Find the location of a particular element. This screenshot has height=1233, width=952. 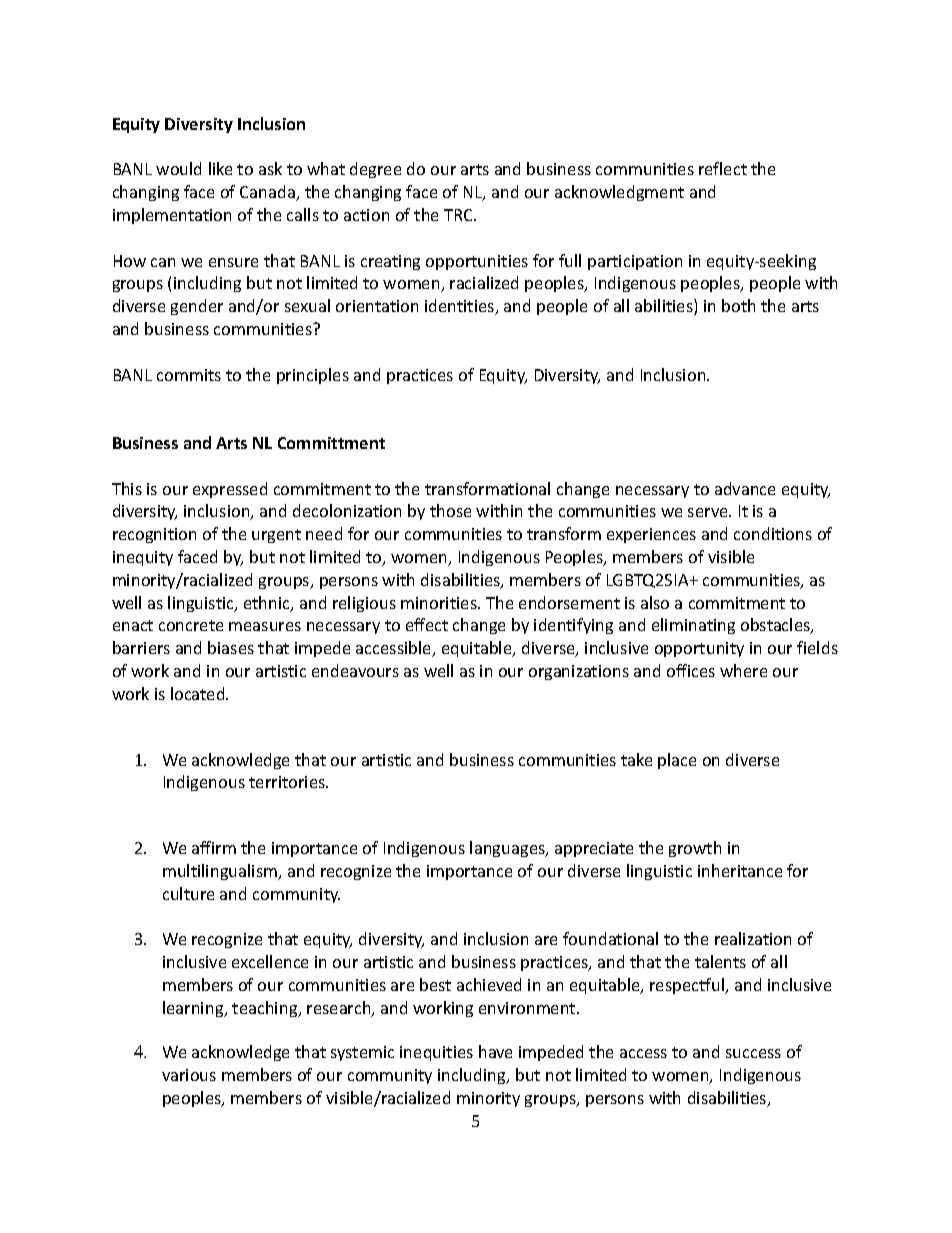

those is located at coordinates (450, 510).
